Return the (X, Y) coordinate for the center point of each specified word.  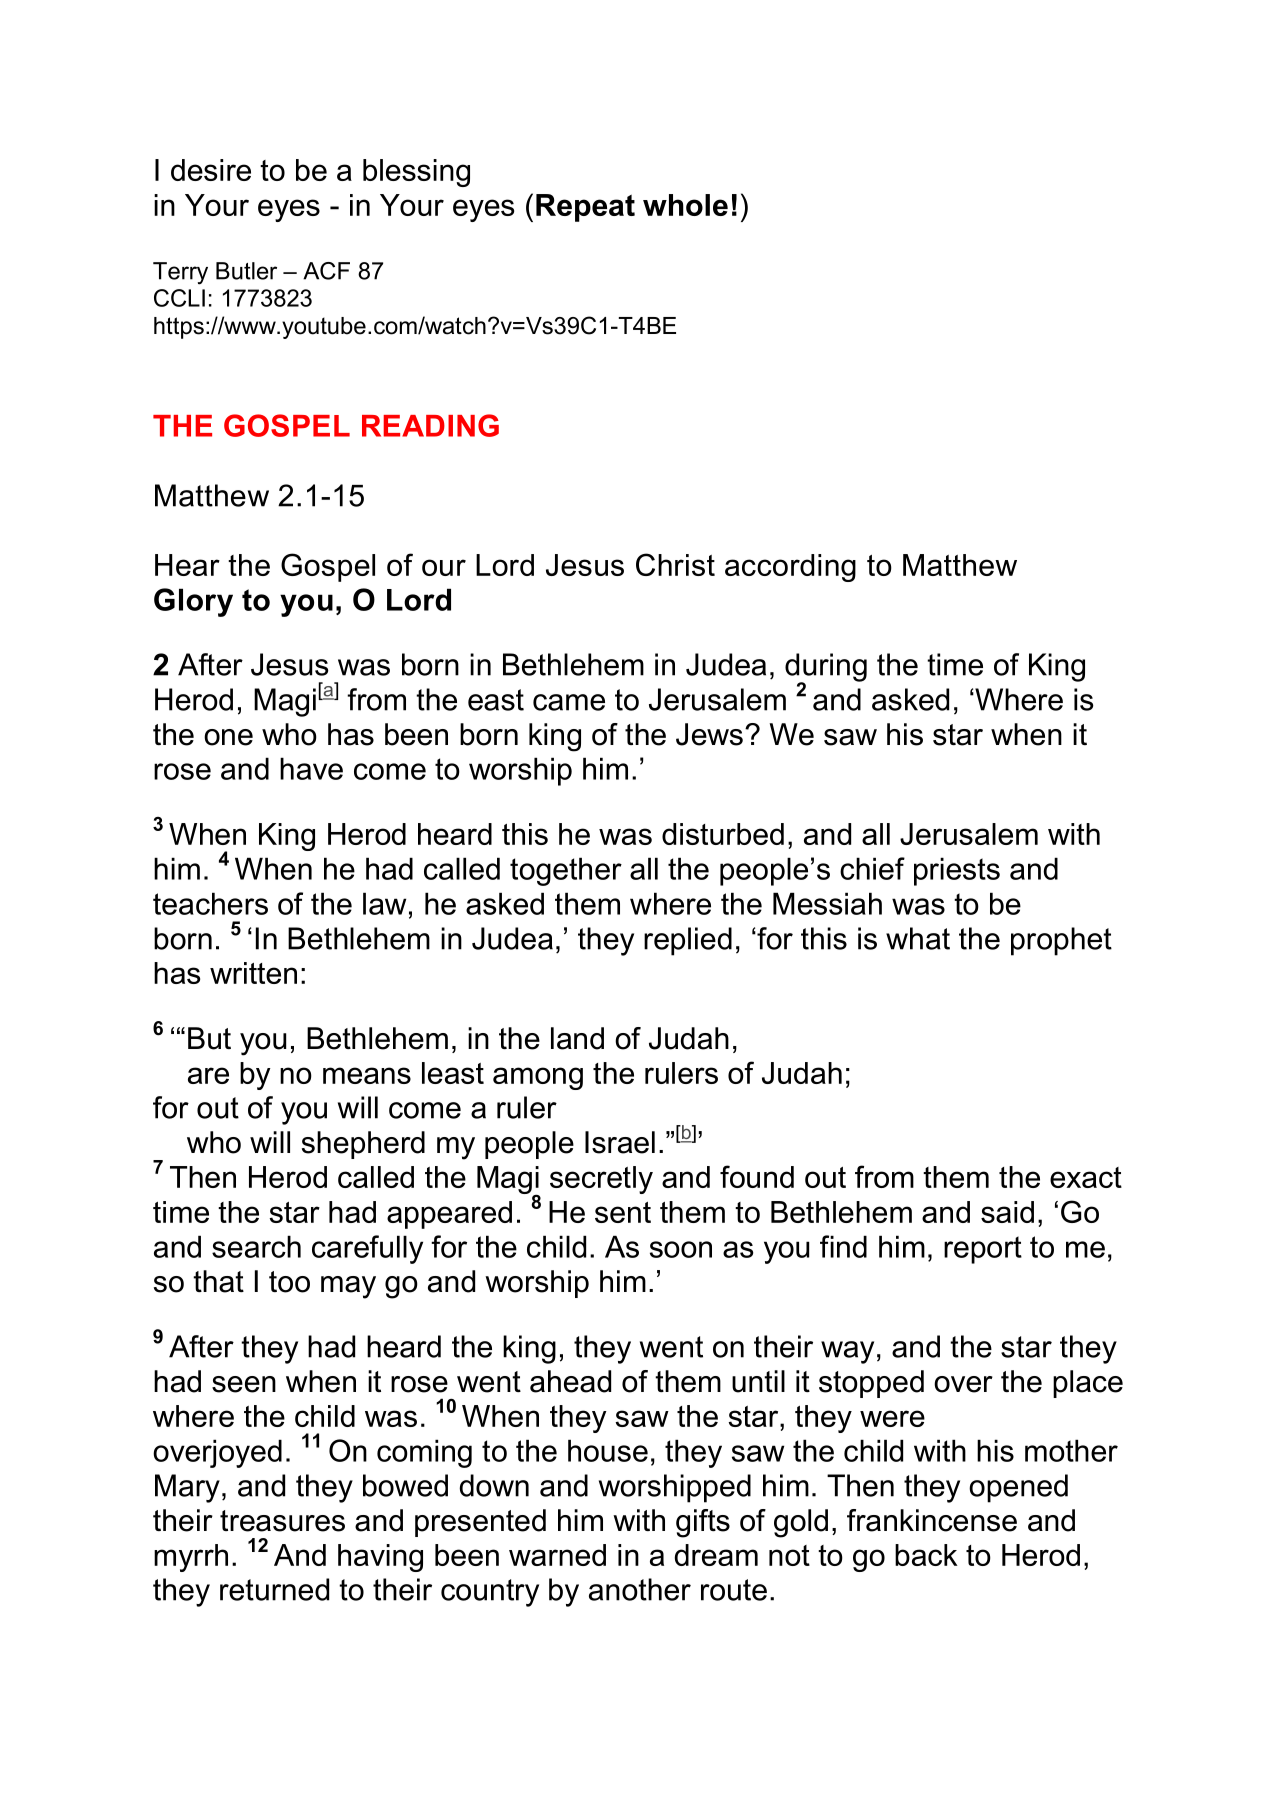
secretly (601, 1180)
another (640, 1589)
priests (957, 871)
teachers (210, 903)
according (790, 568)
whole (685, 205)
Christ (675, 564)
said (1007, 1212)
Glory (193, 602)
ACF (326, 271)
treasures (282, 1521)
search (256, 1246)
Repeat (585, 208)
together (566, 871)
